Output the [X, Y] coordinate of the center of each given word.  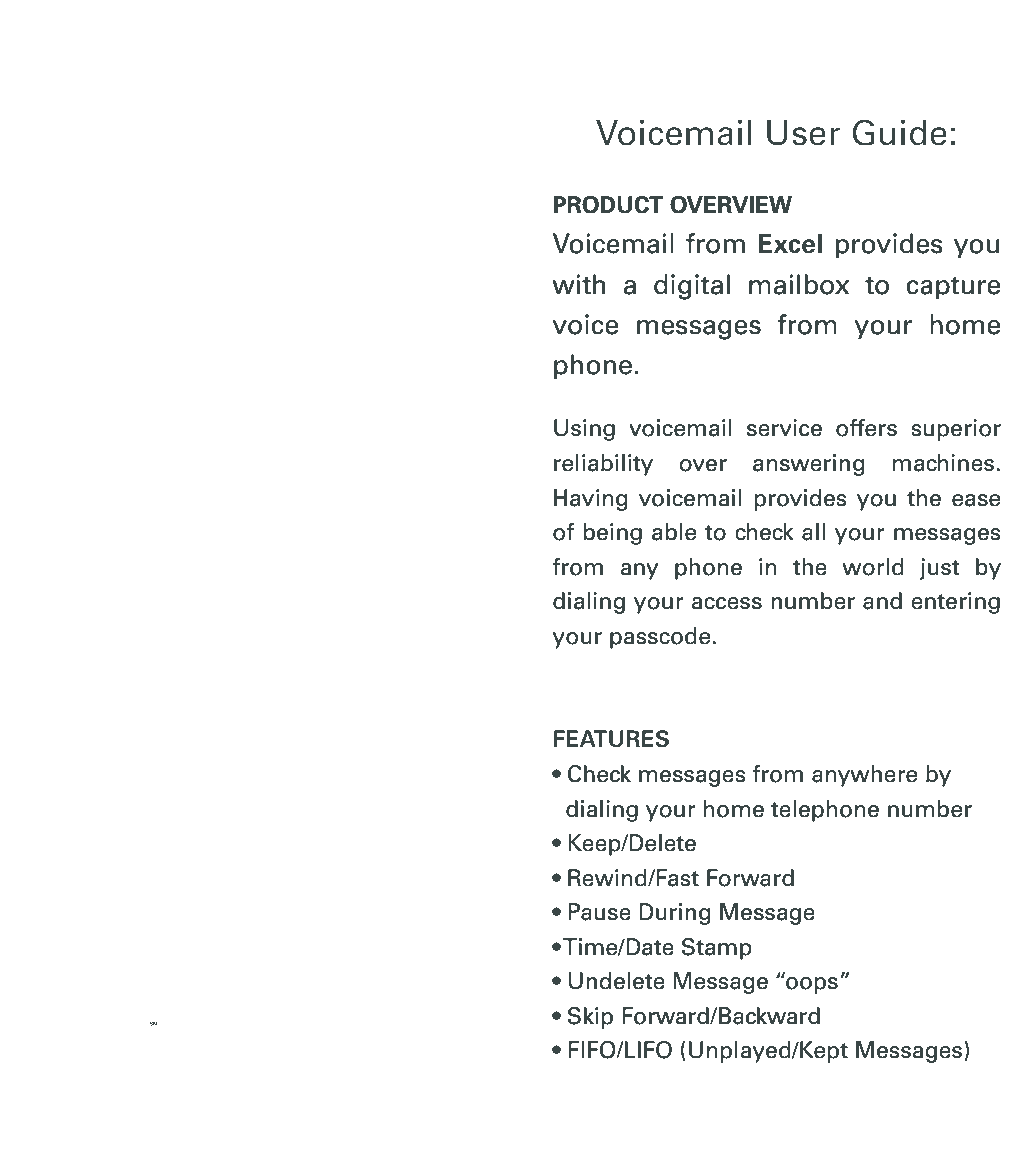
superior [956, 430]
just [939, 569]
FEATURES [611, 739]
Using [584, 430]
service [784, 428]
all [813, 532]
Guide [899, 132]
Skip [590, 1018]
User [803, 133]
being [613, 534]
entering [955, 603]
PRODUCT [608, 205]
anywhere [864, 776]
